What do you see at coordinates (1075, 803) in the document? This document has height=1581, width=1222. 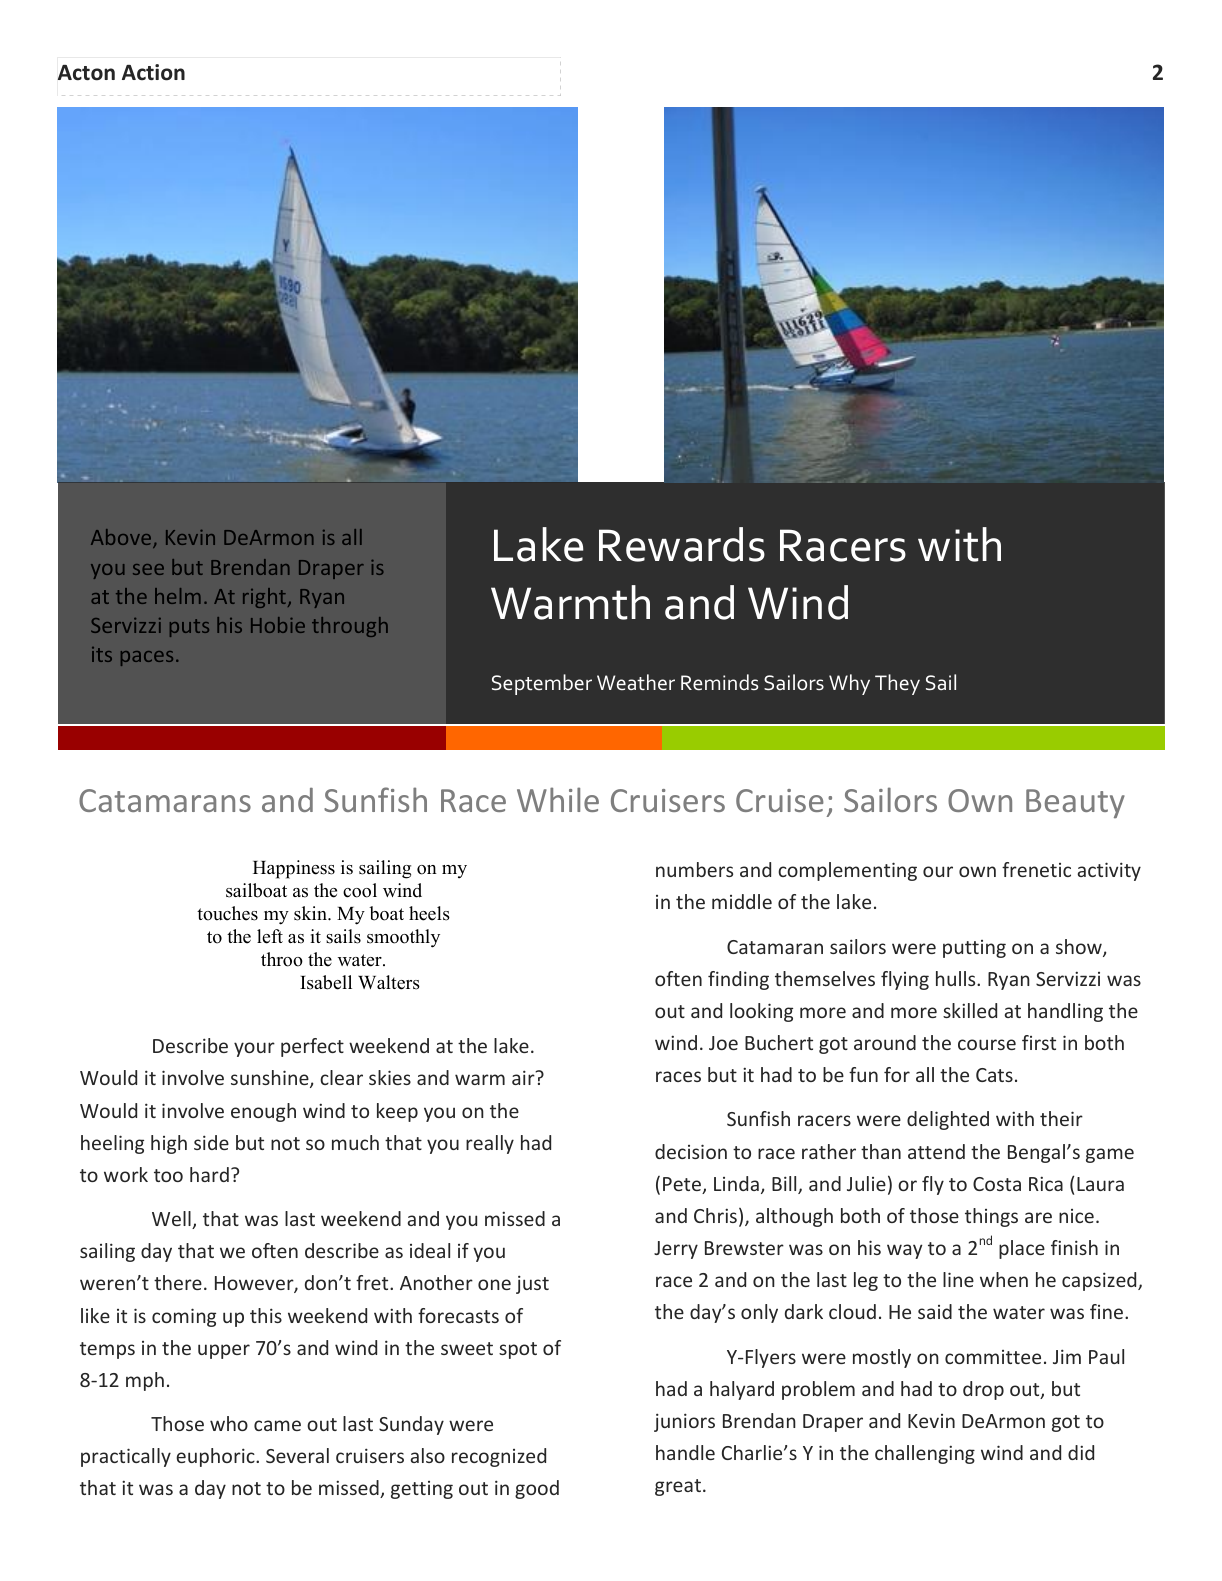 I see `Beauty` at bounding box center [1075, 803].
